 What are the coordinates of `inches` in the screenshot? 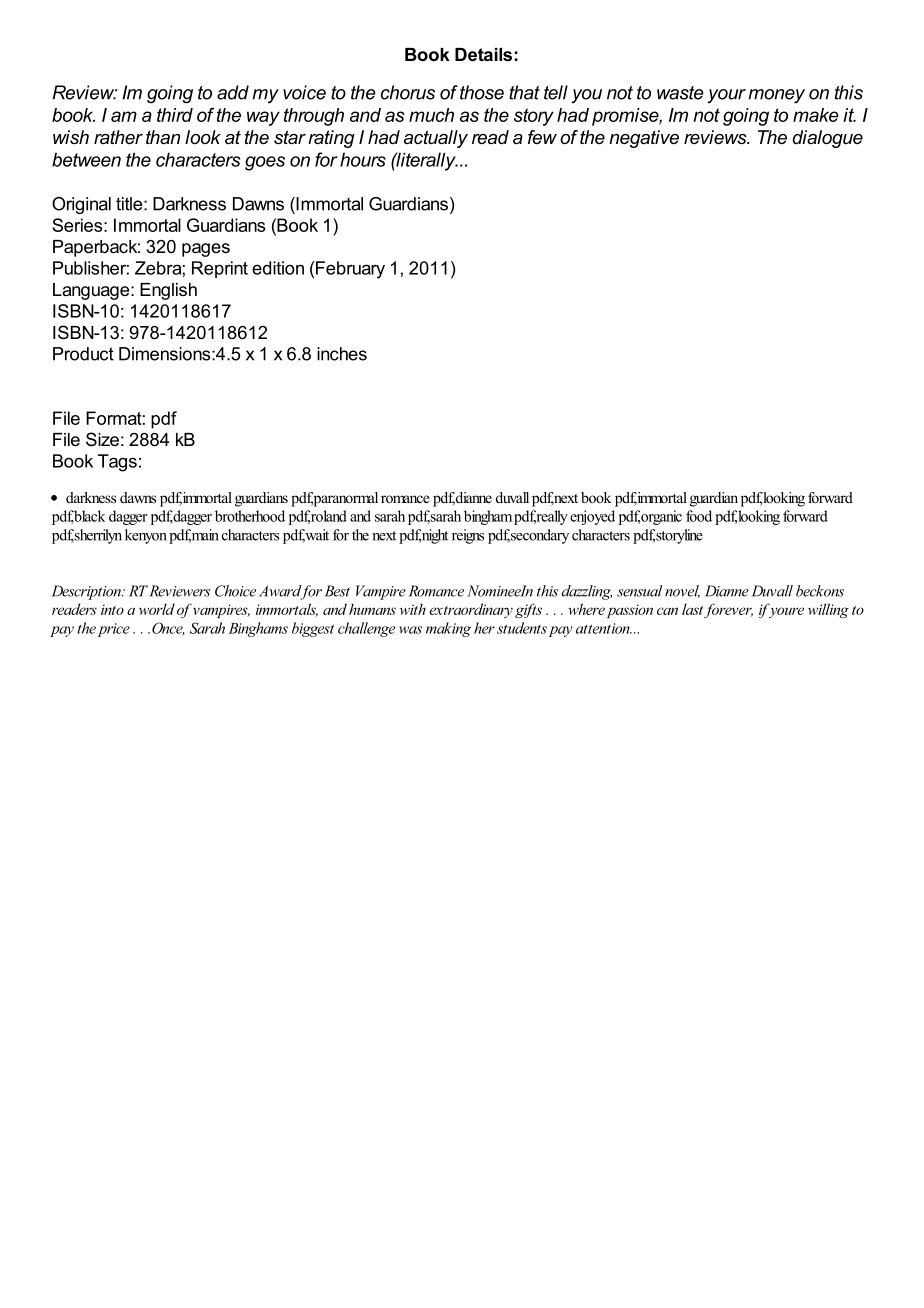 It's located at (342, 354).
